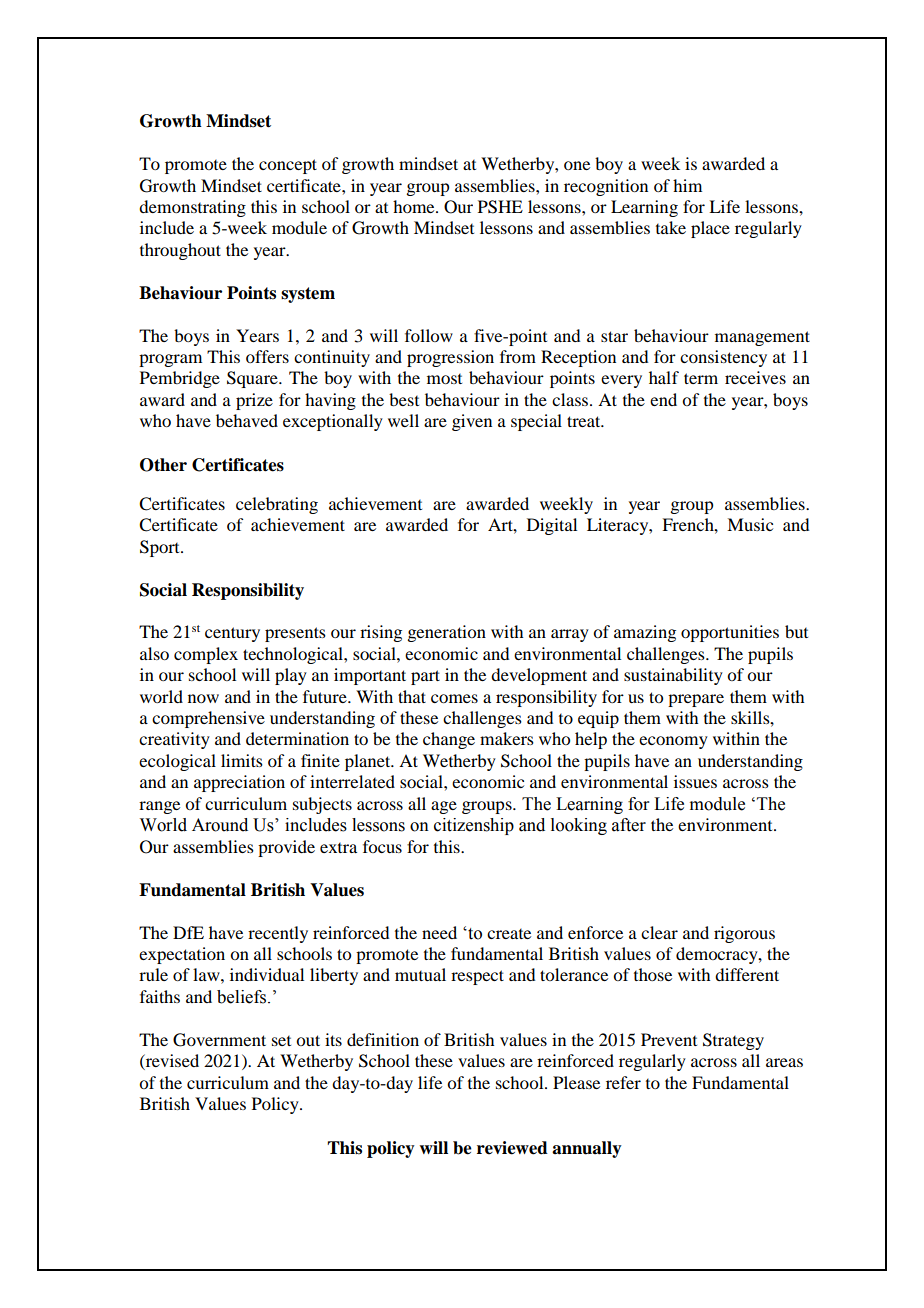 The width and height of the screenshot is (924, 1308). What do you see at coordinates (730, 633) in the screenshot?
I see `opportunities` at bounding box center [730, 633].
